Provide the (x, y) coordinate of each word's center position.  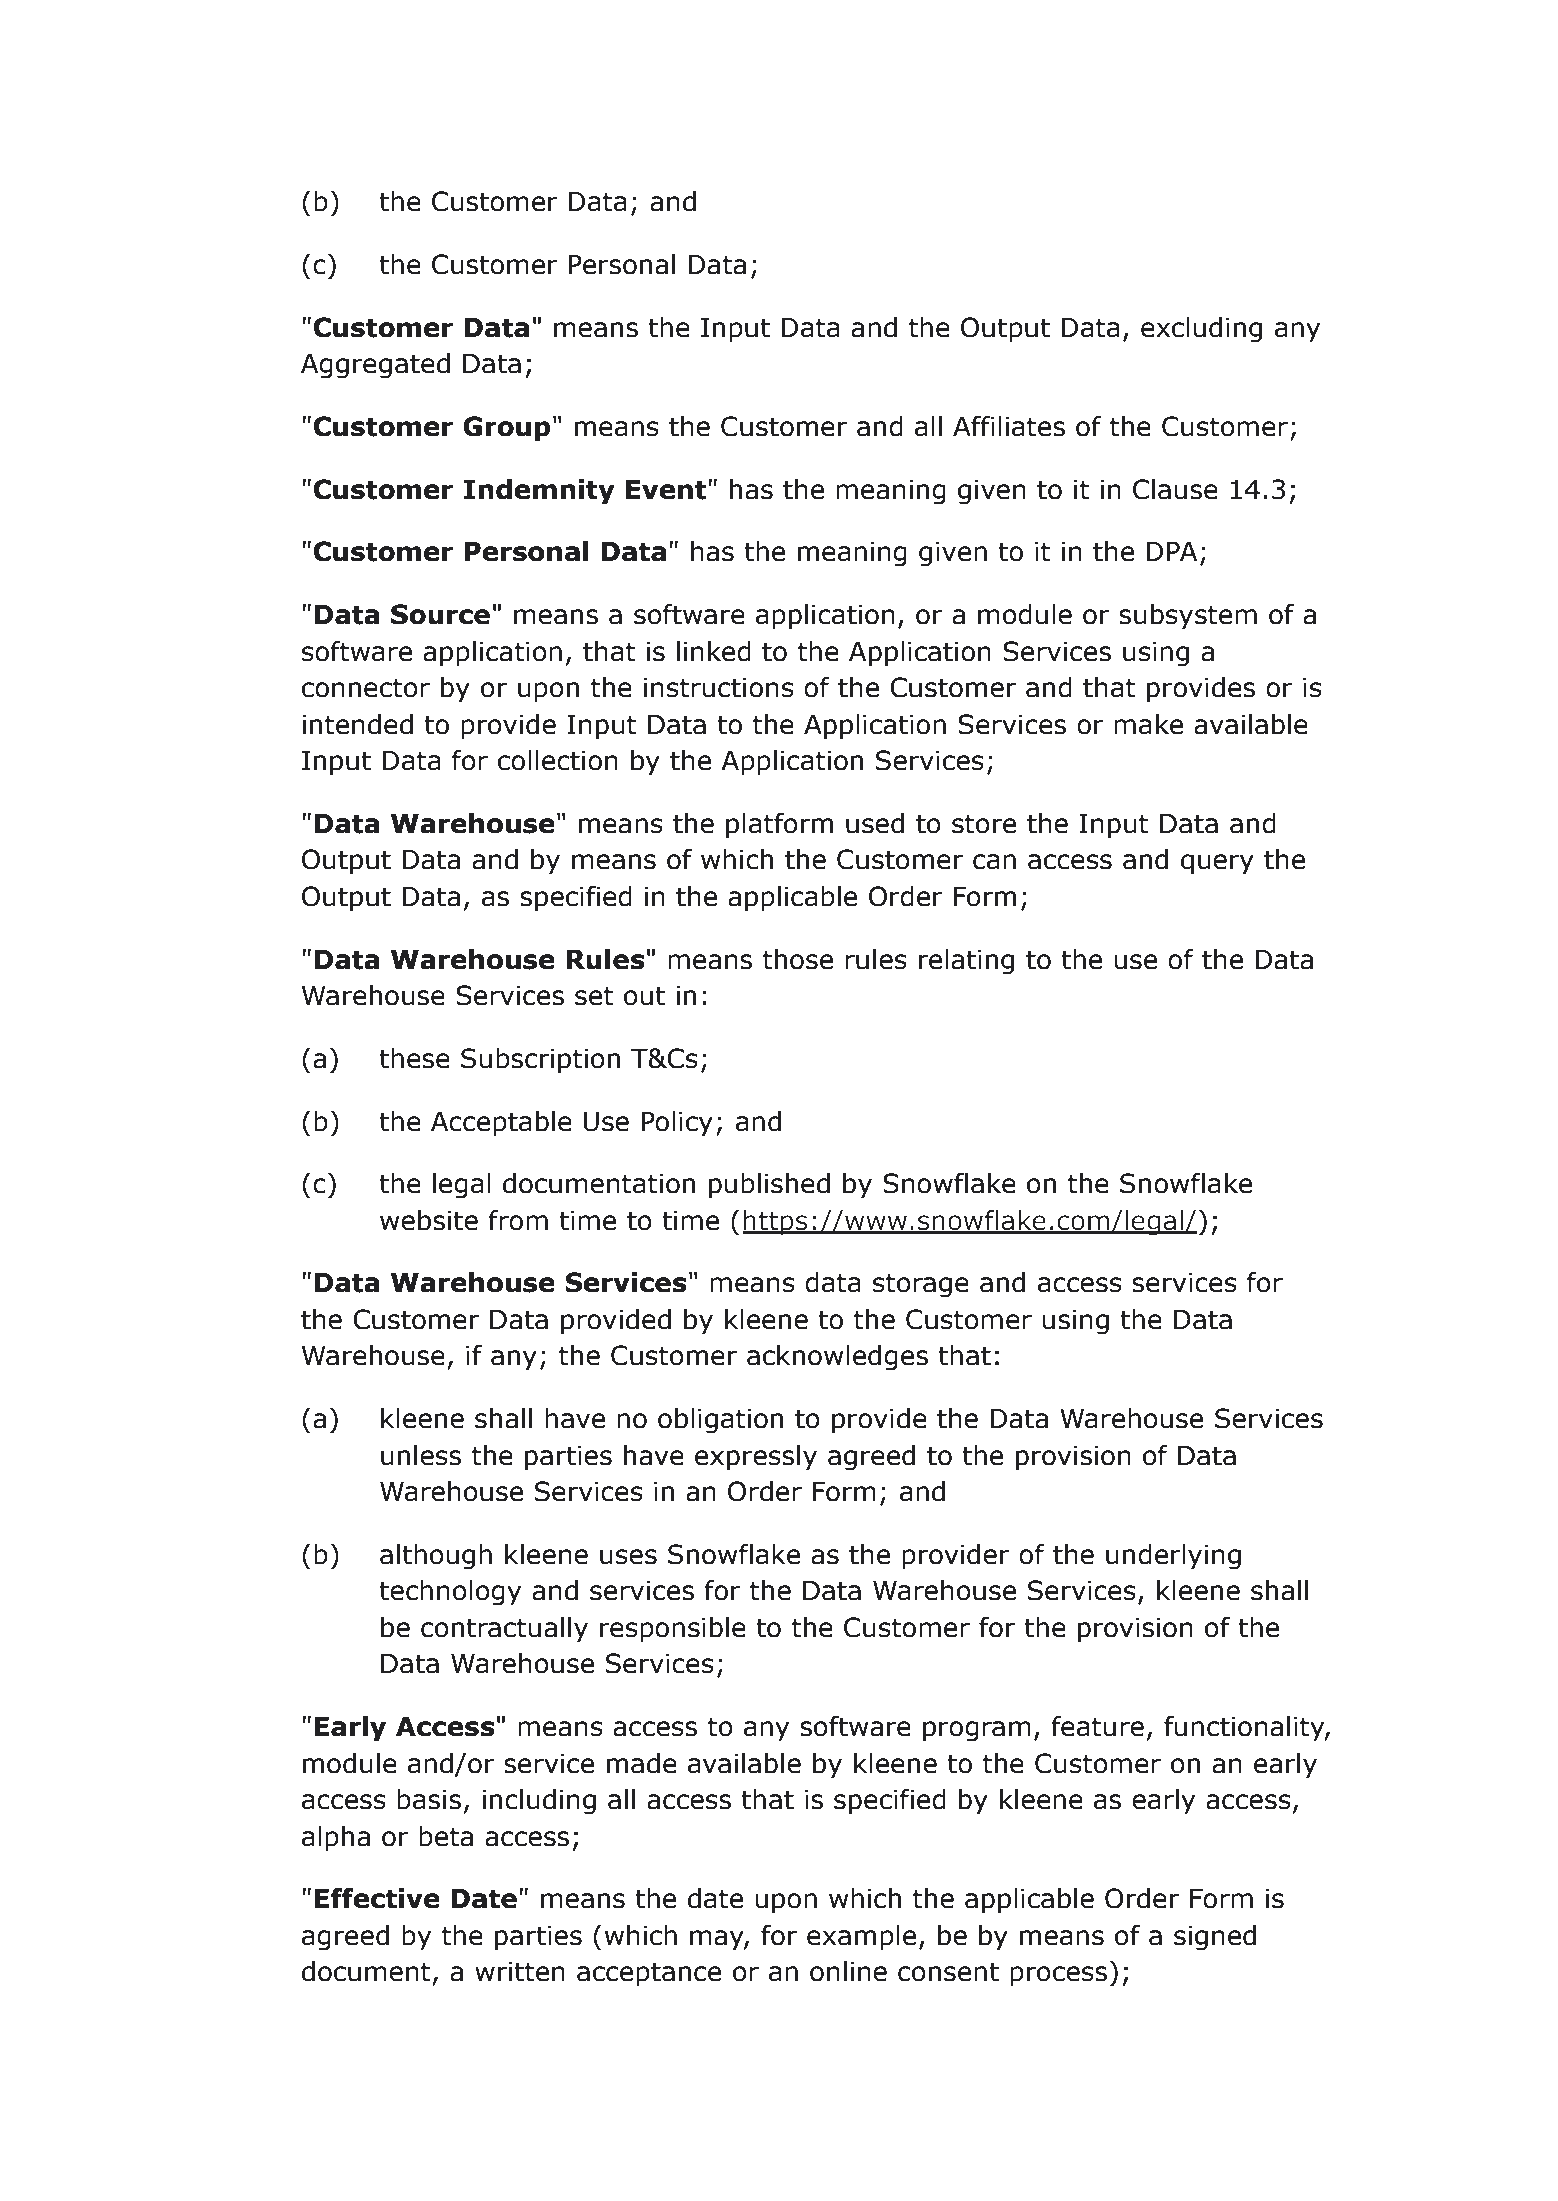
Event (667, 489)
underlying (1173, 1557)
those (798, 959)
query (1217, 864)
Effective (377, 1898)
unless (421, 1455)
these (414, 1058)
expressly (756, 1458)
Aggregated (375, 366)
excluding (1201, 330)
